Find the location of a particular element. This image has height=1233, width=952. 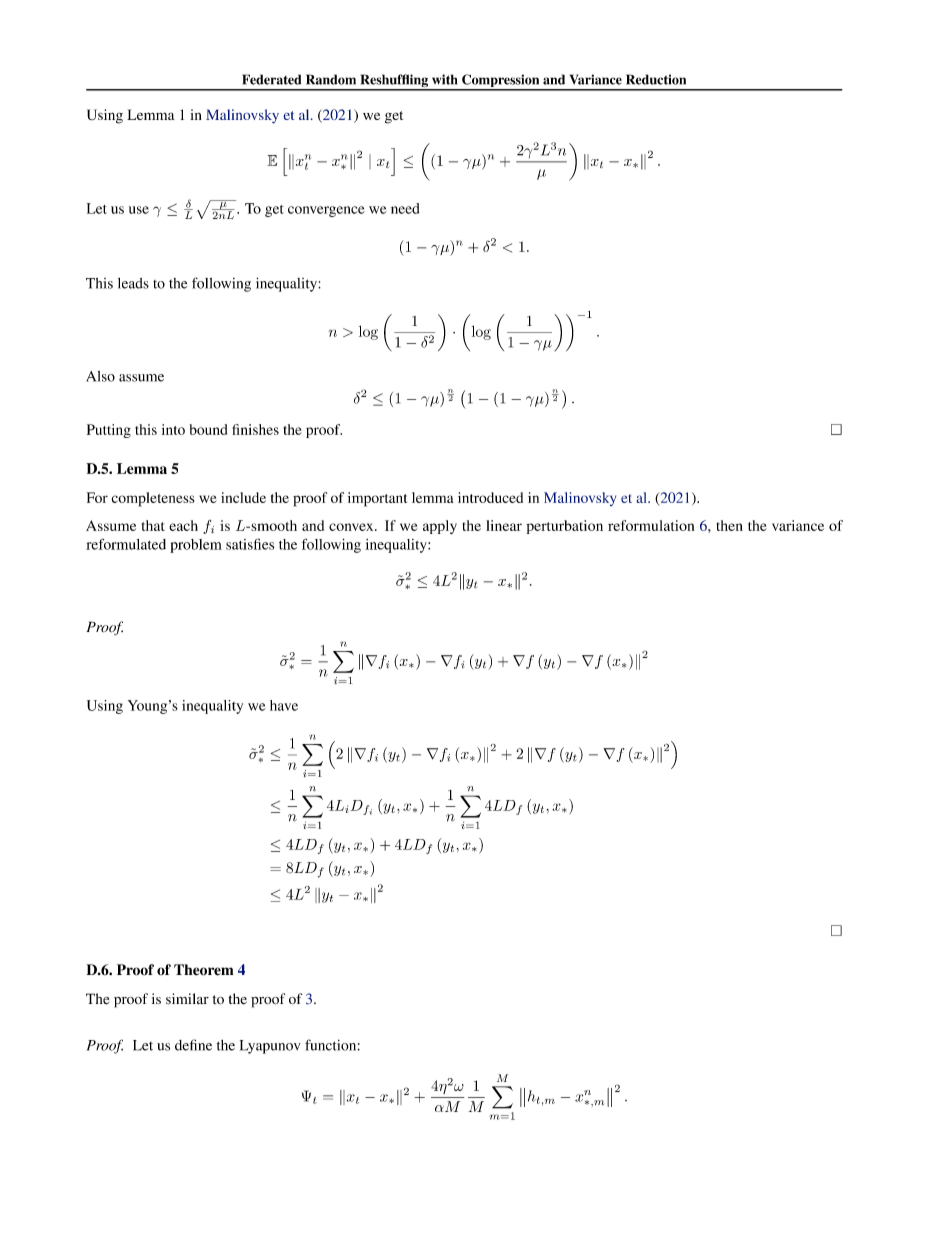

similar is located at coordinates (187, 999).
